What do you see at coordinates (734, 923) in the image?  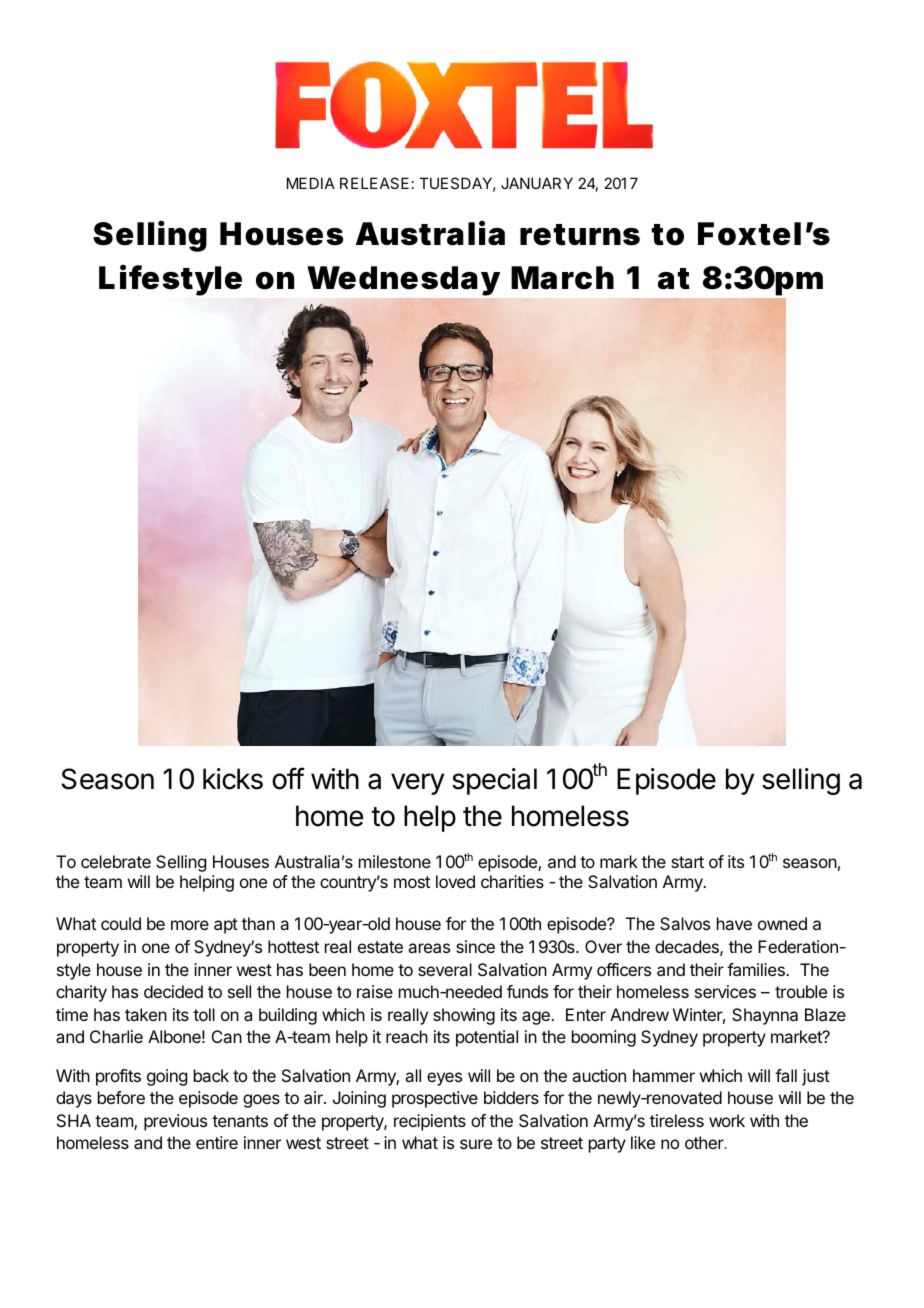 I see `have` at bounding box center [734, 923].
